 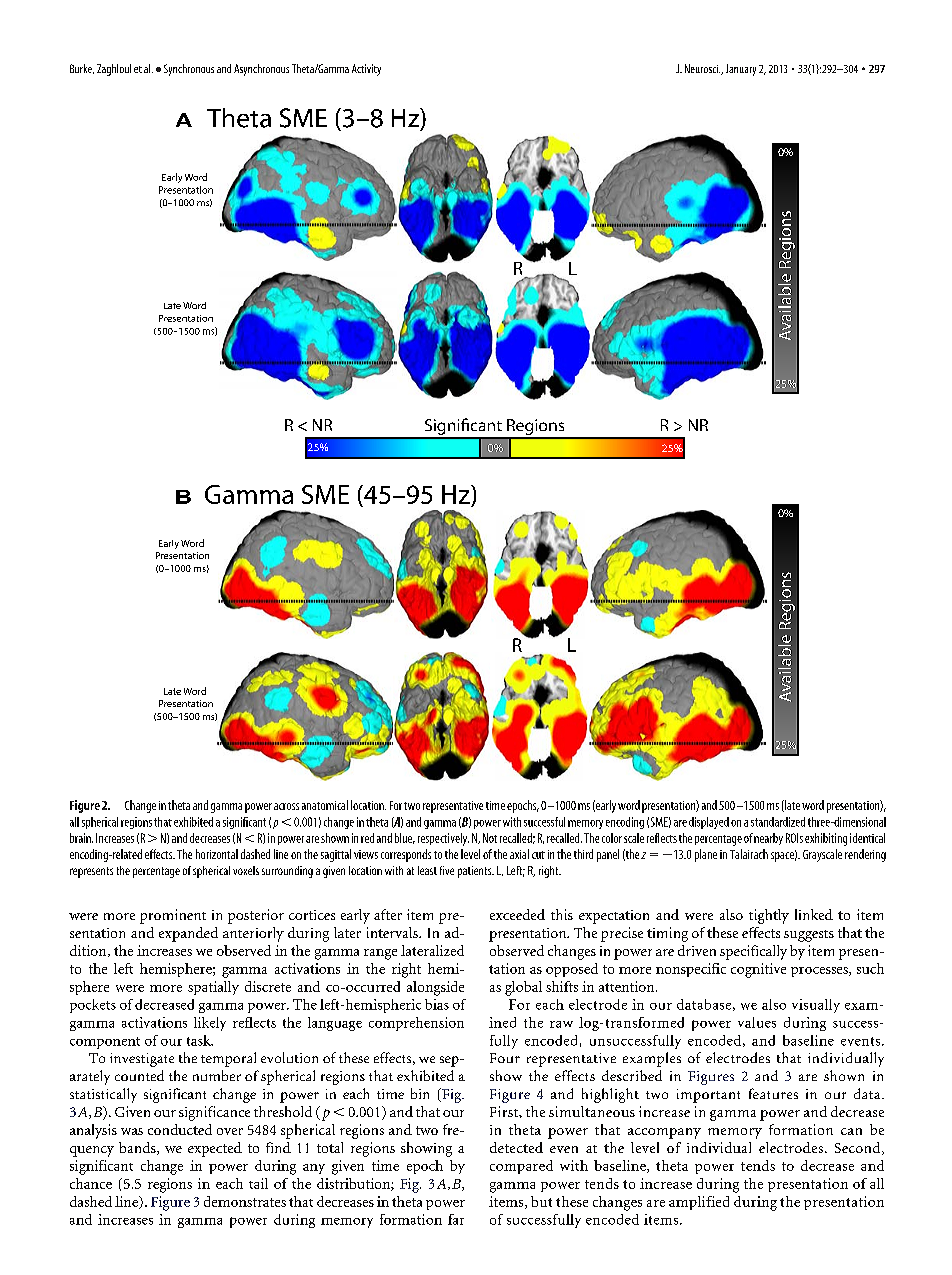 I want to click on anatomical, so click(x=325, y=805).
